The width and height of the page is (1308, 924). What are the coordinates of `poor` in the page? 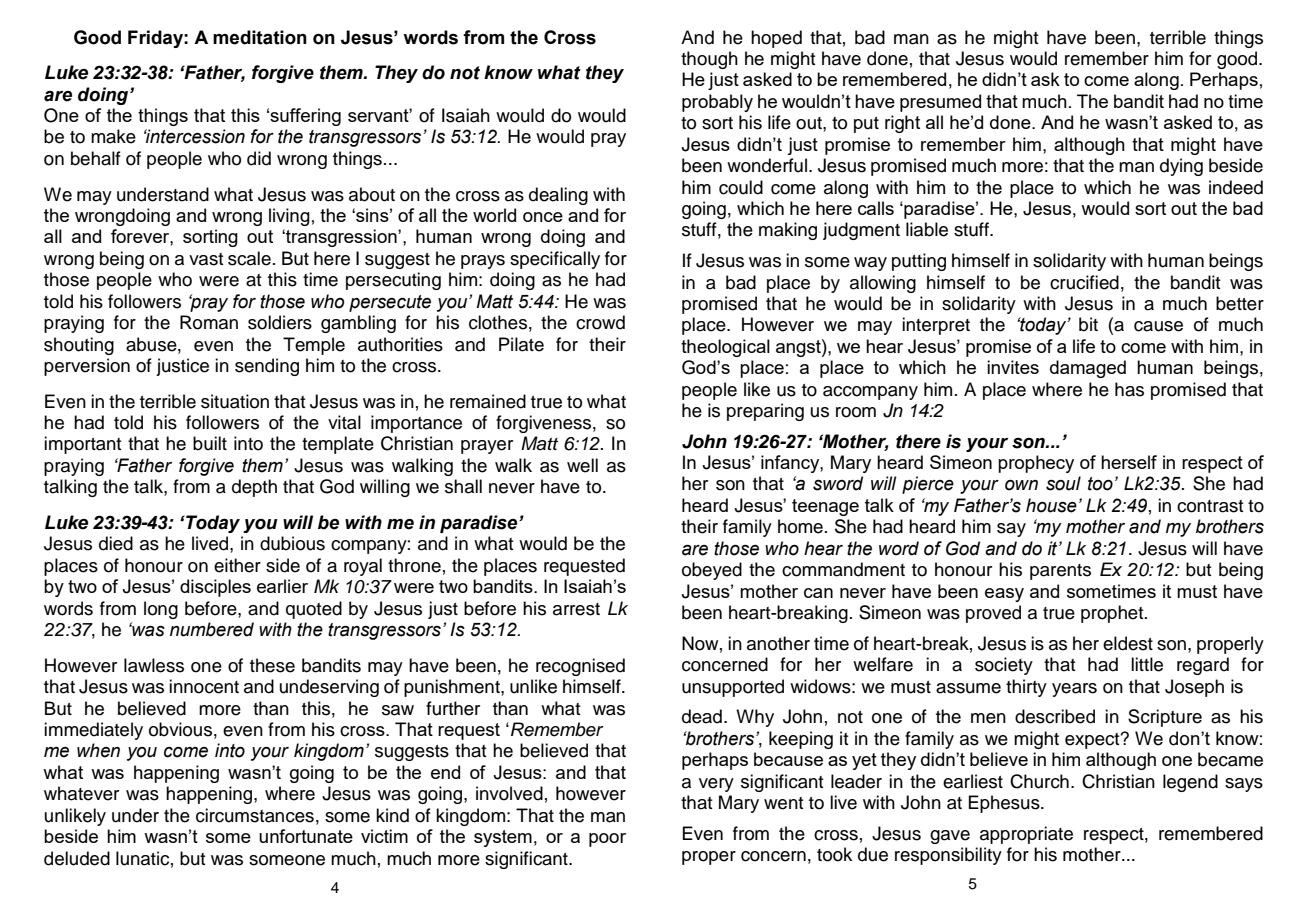 It's located at (607, 840).
